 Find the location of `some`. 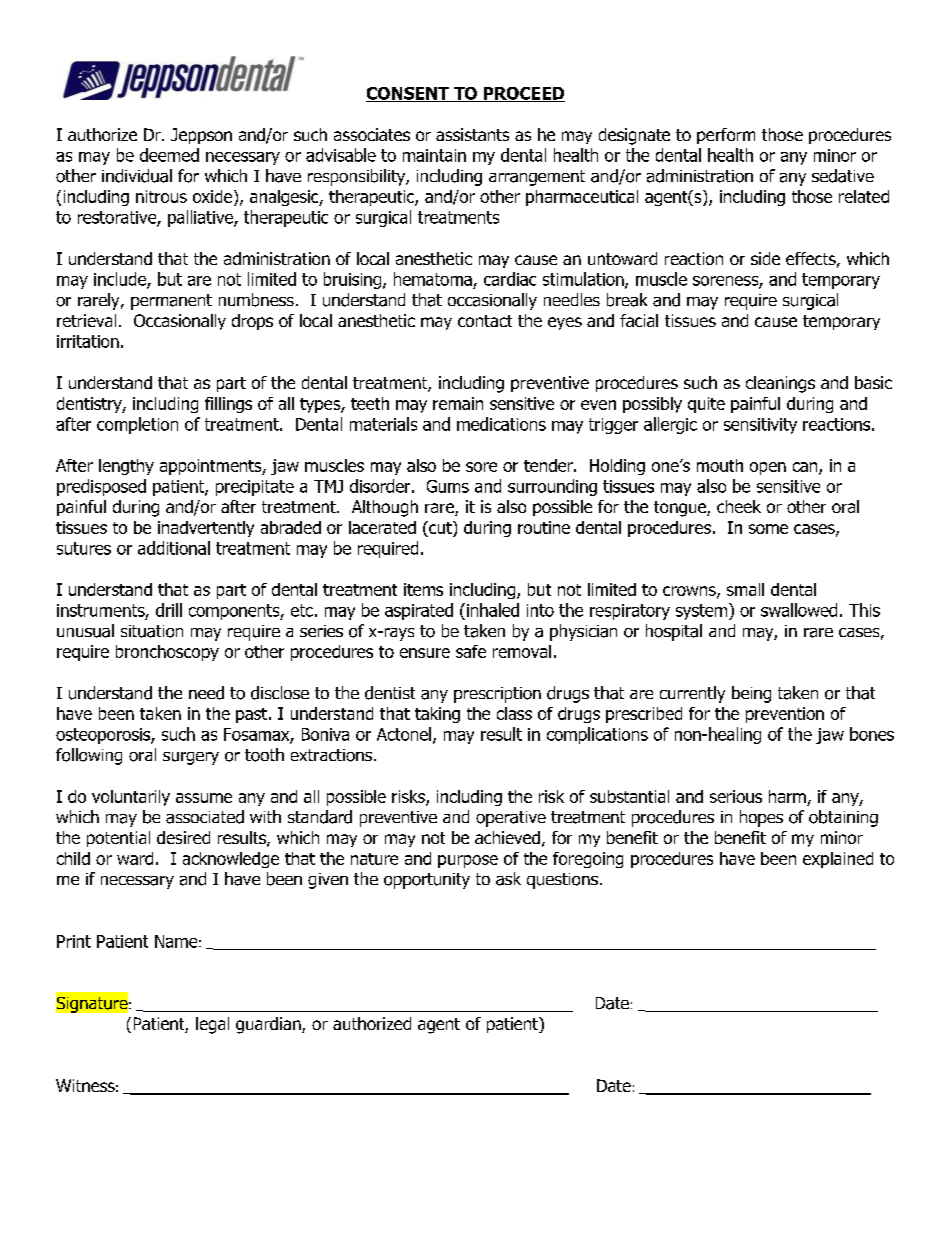

some is located at coordinates (768, 529).
